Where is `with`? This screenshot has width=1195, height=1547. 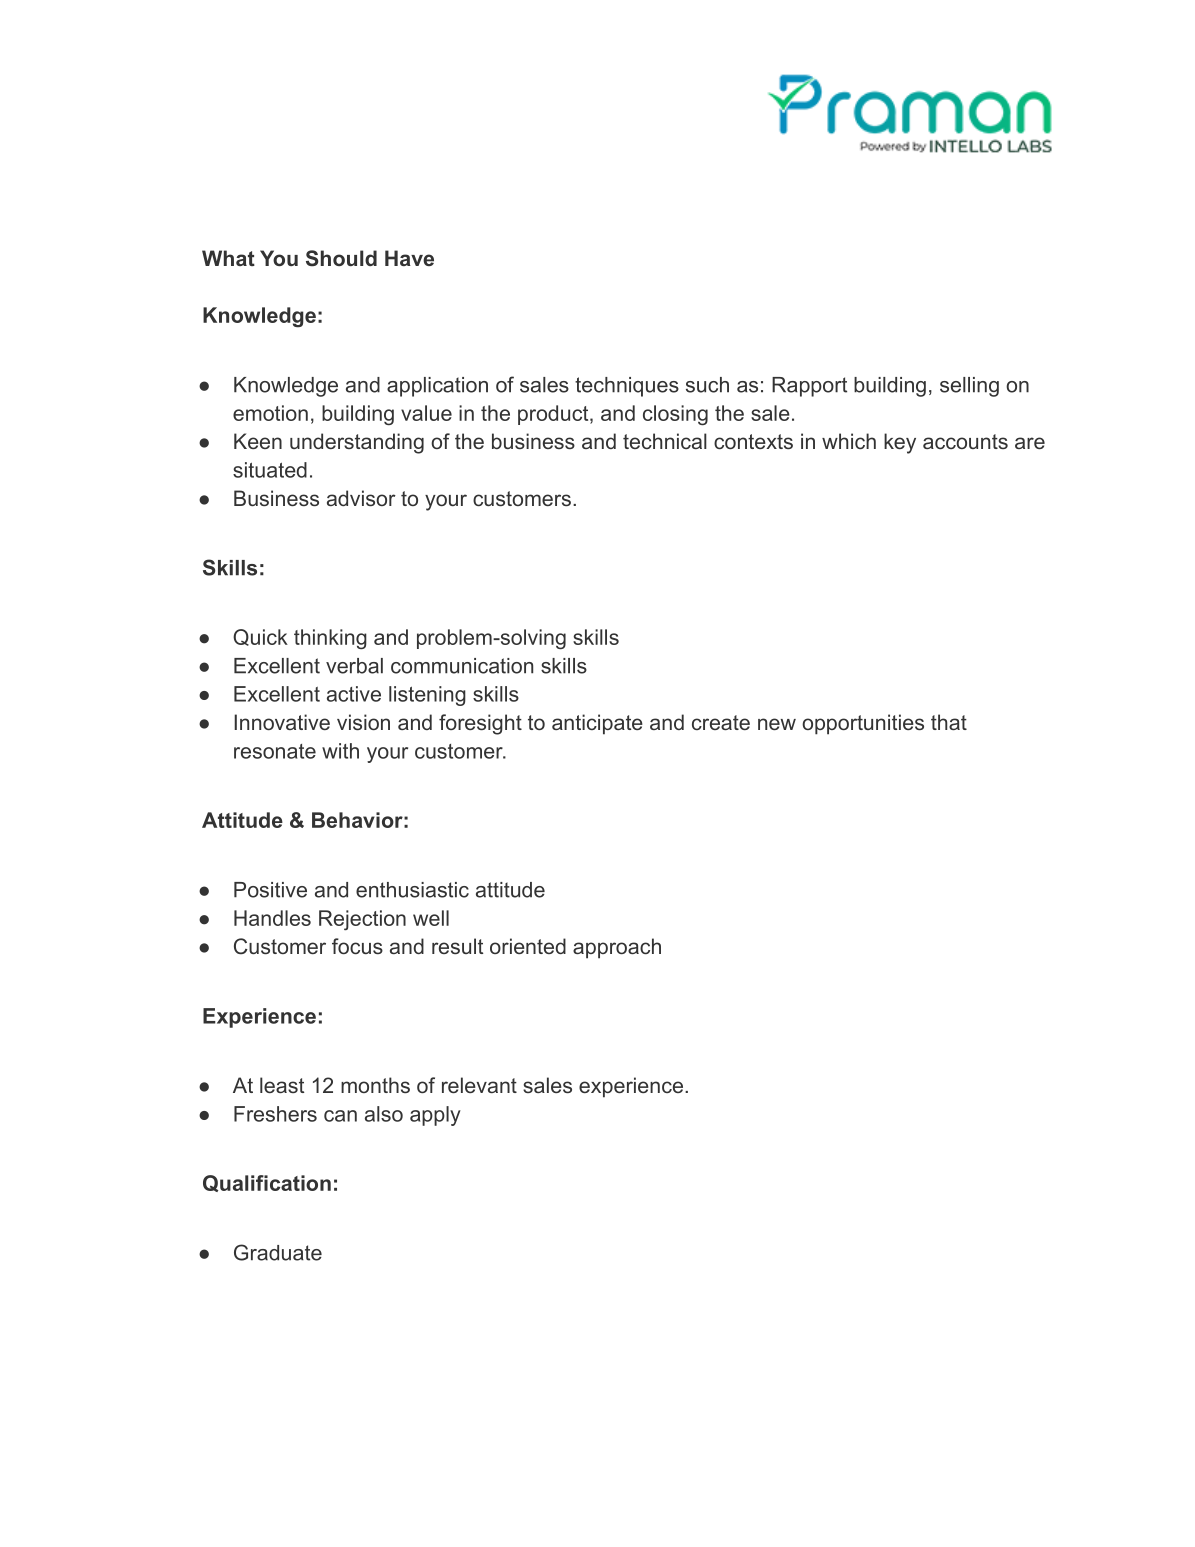
with is located at coordinates (340, 751).
